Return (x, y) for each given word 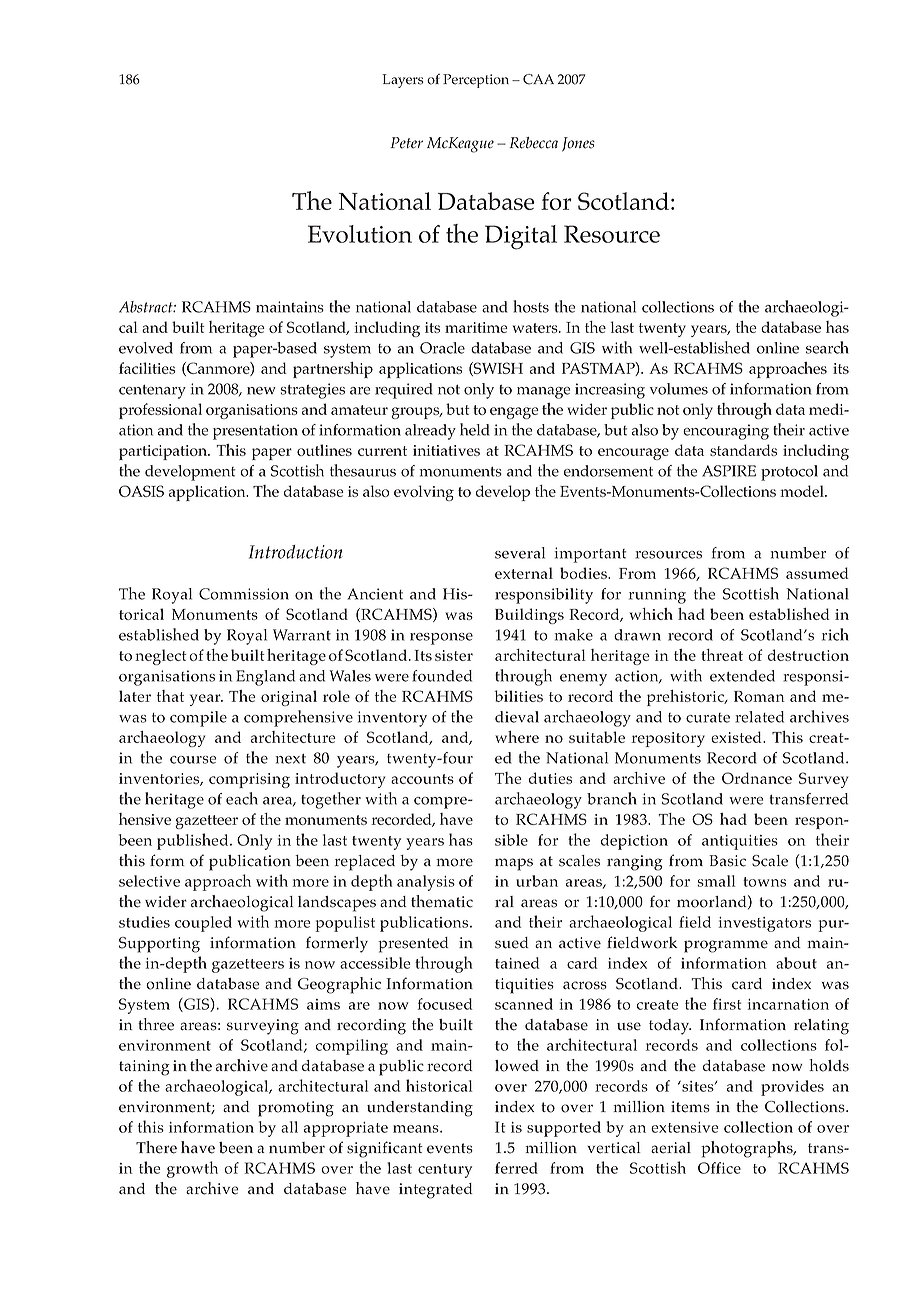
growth (192, 1169)
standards (743, 450)
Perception (476, 81)
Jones (578, 144)
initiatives (446, 450)
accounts (422, 779)
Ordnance (757, 778)
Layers (403, 81)
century (445, 1171)
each (242, 798)
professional (160, 411)
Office (719, 1168)
